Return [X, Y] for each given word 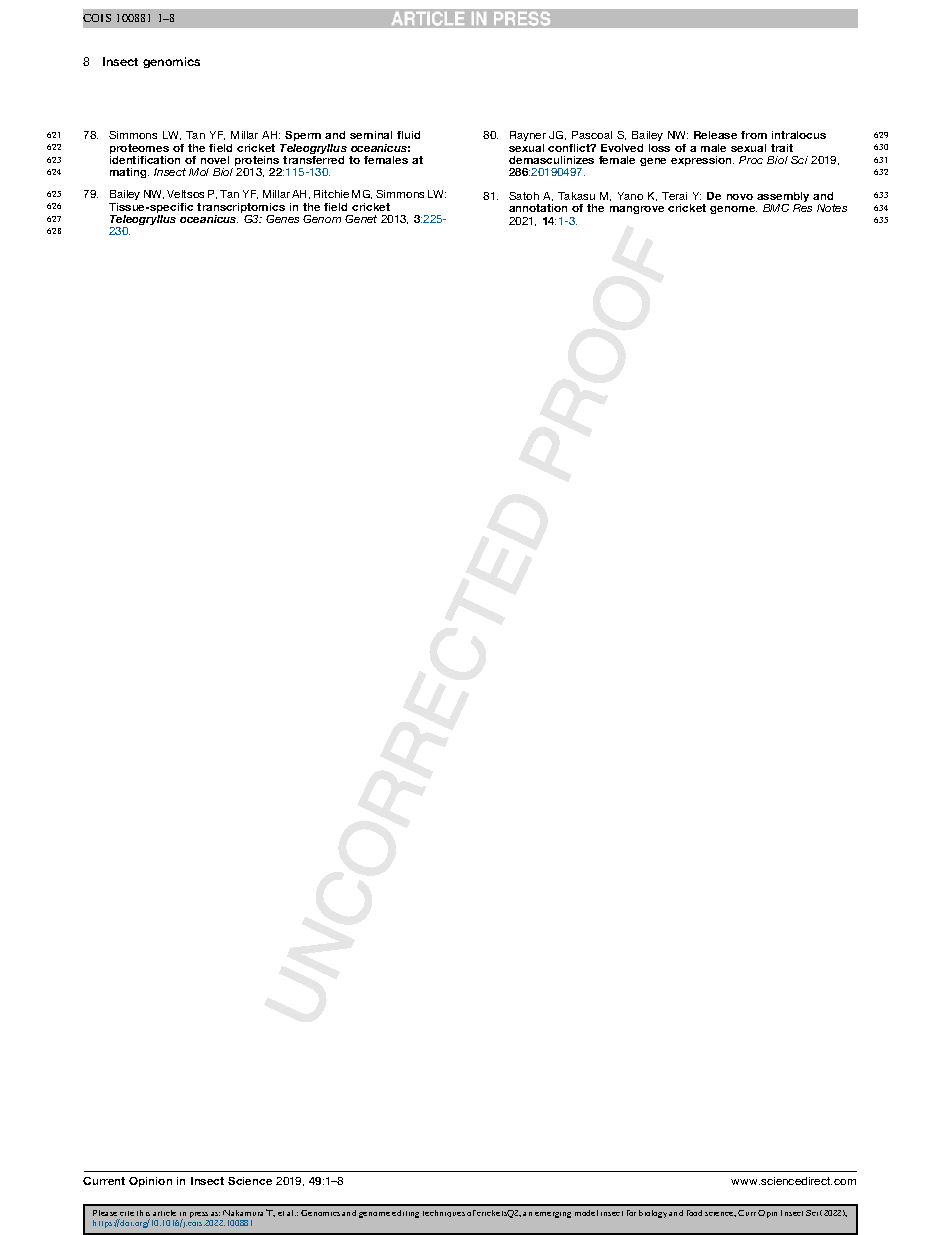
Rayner [528, 138]
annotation [538, 208]
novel [215, 160]
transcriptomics [241, 209]
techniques [444, 1213]
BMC [776, 208]
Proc [751, 160]
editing [405, 1214]
